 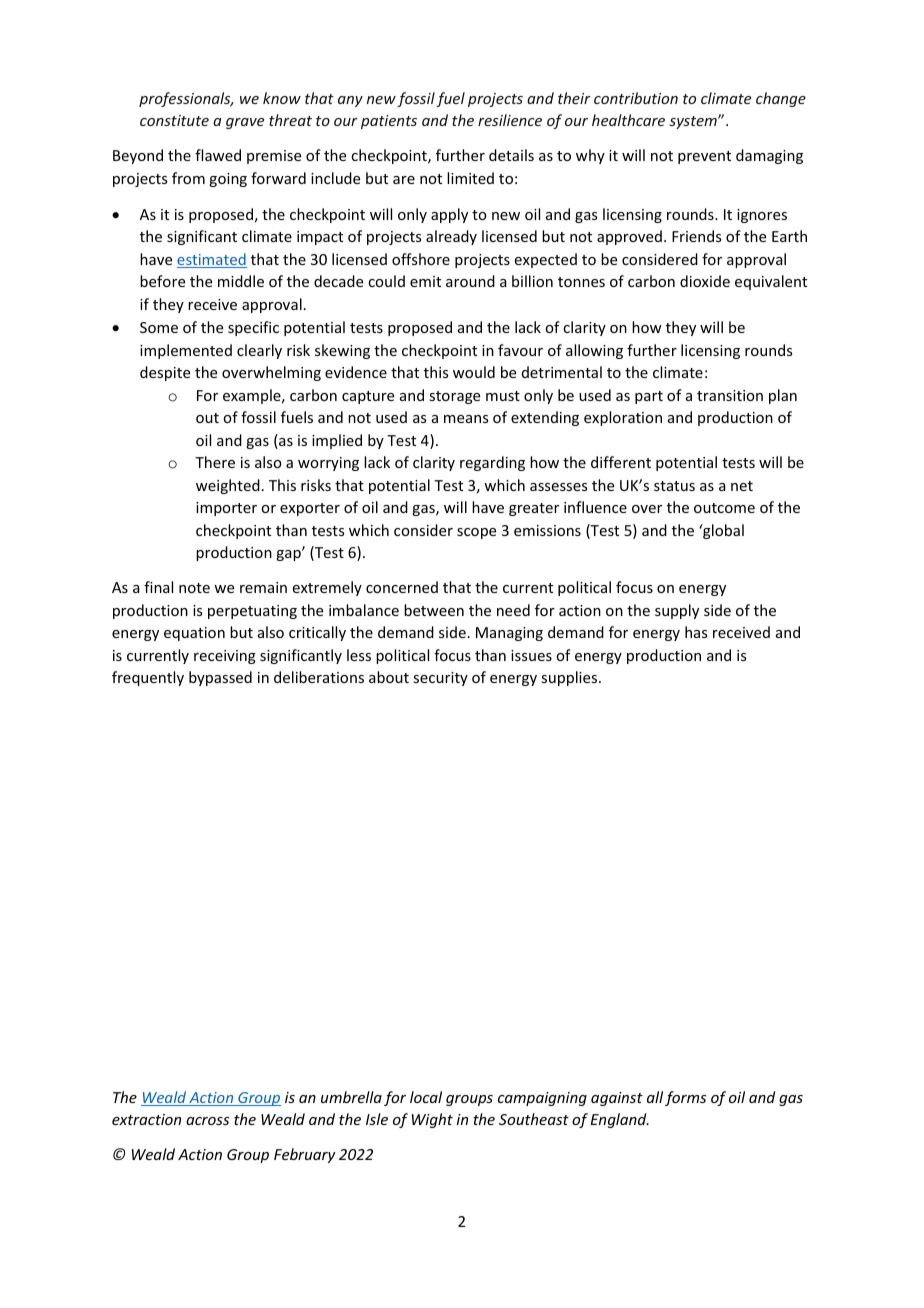 What do you see at coordinates (492, 463) in the screenshot?
I see `regarding` at bounding box center [492, 463].
